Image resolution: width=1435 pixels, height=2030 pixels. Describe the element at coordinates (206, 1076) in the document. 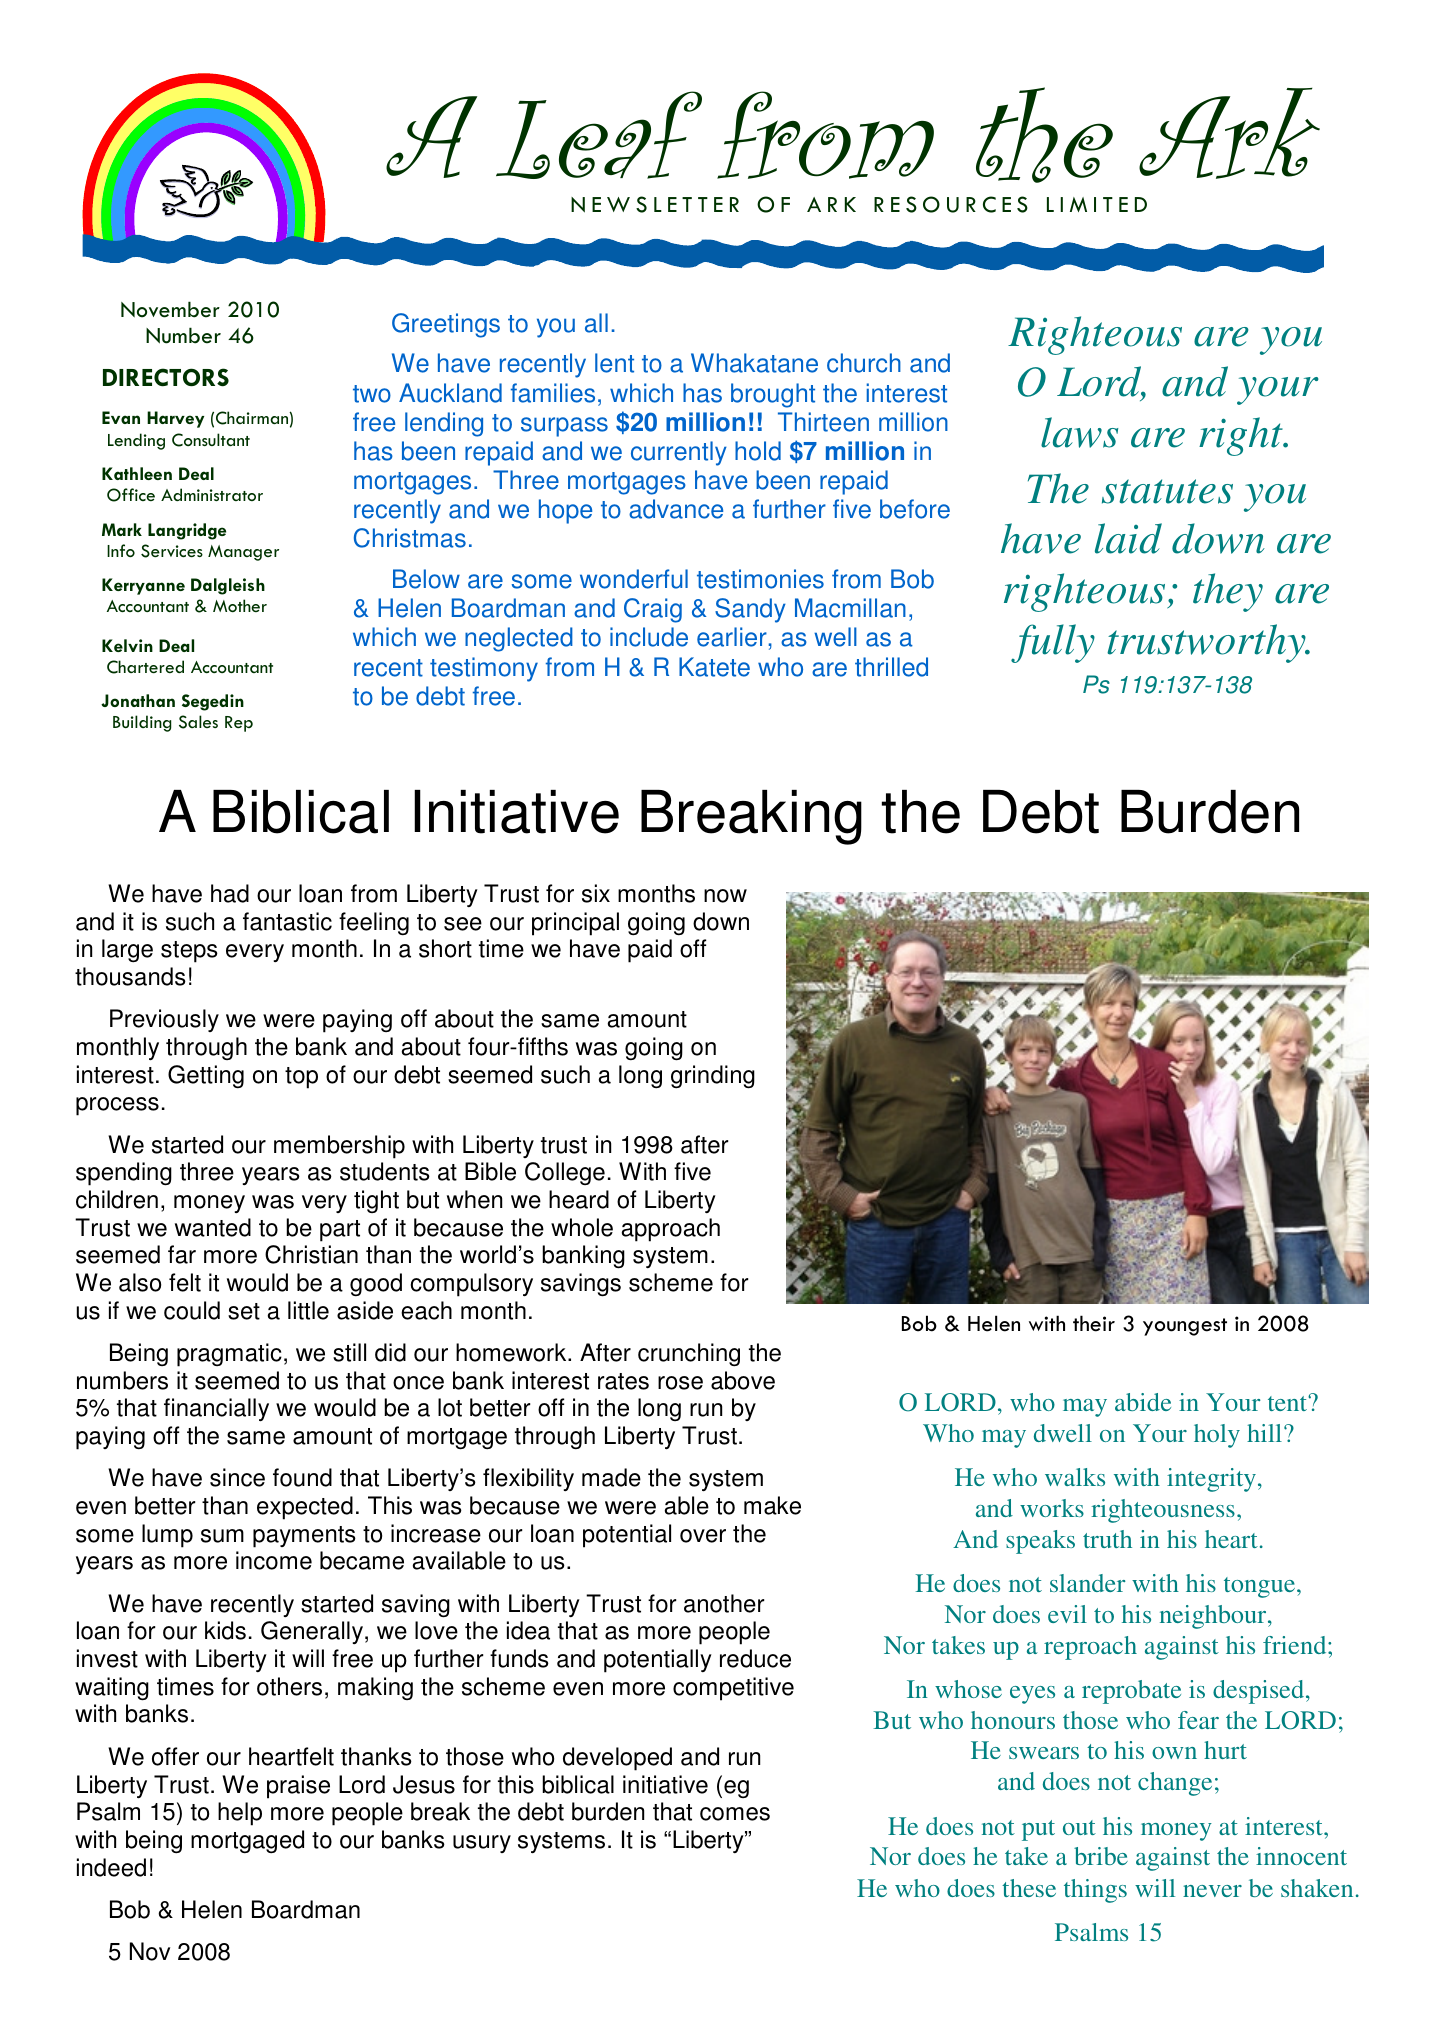

I see `Getting` at that location.
